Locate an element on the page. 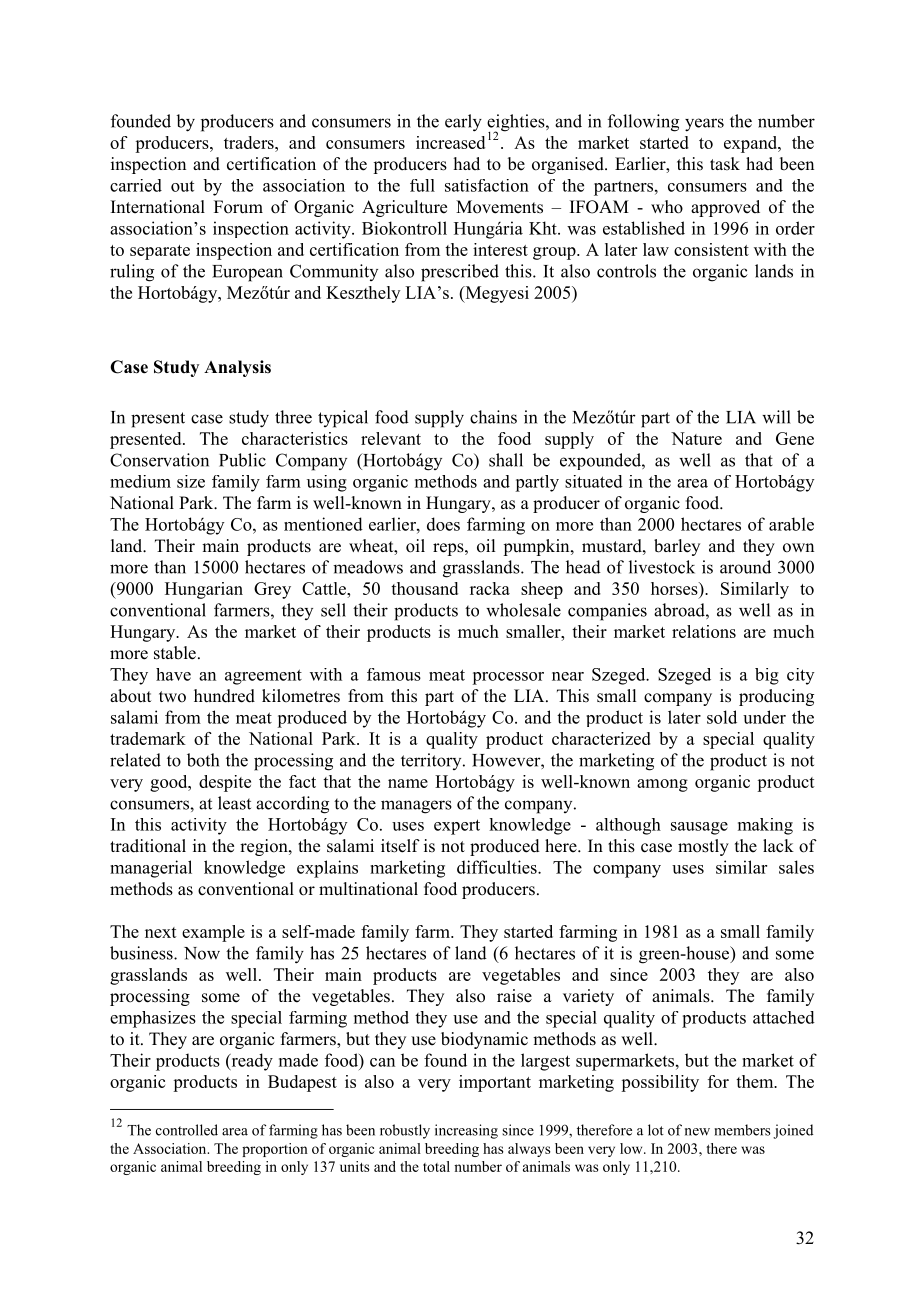 The width and height of the document is (924, 1308). processor is located at coordinates (508, 678).
